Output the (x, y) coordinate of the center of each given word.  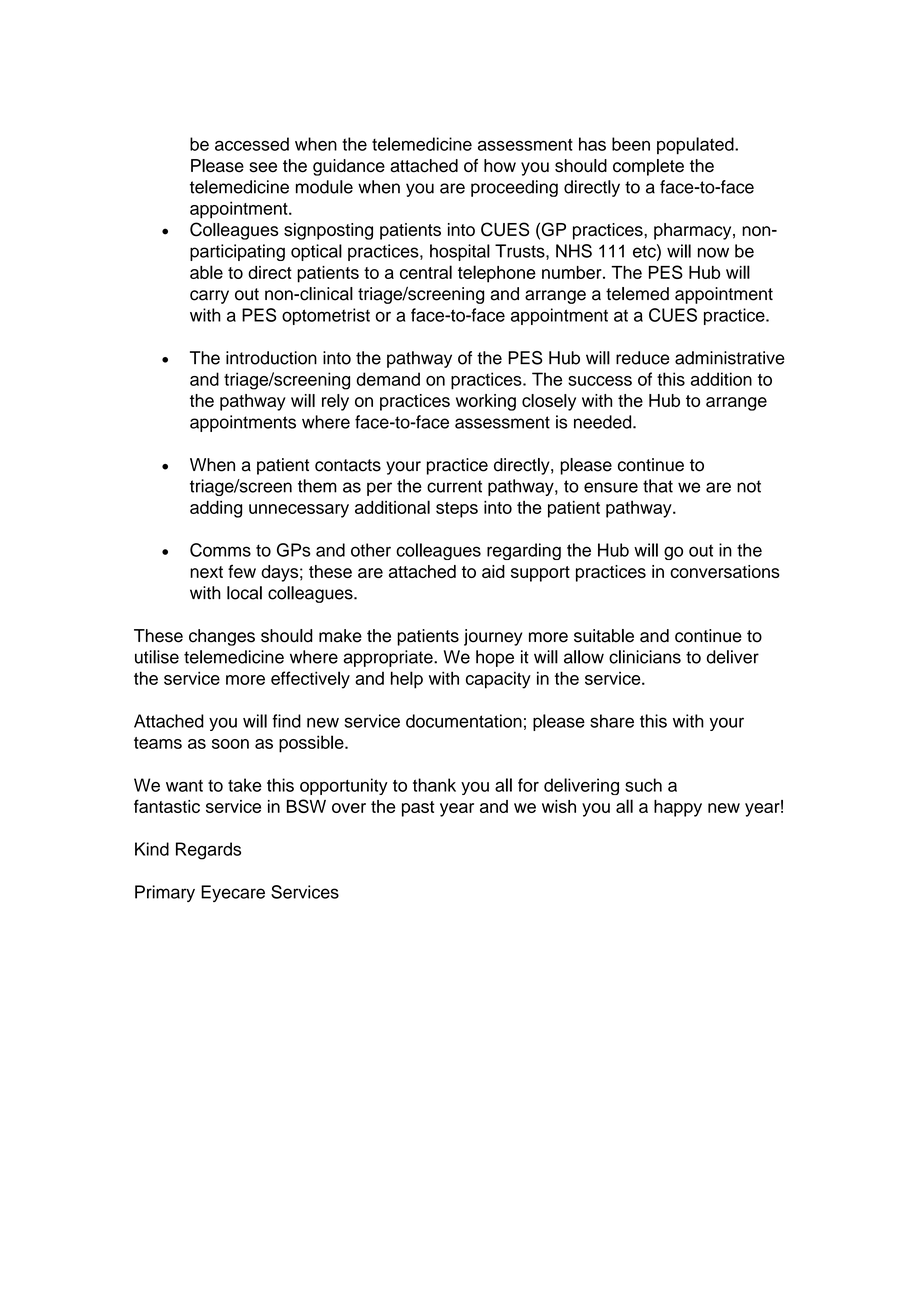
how (500, 166)
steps (457, 510)
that (658, 486)
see (263, 167)
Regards (208, 851)
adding (216, 509)
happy (678, 808)
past (418, 809)
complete (648, 167)
